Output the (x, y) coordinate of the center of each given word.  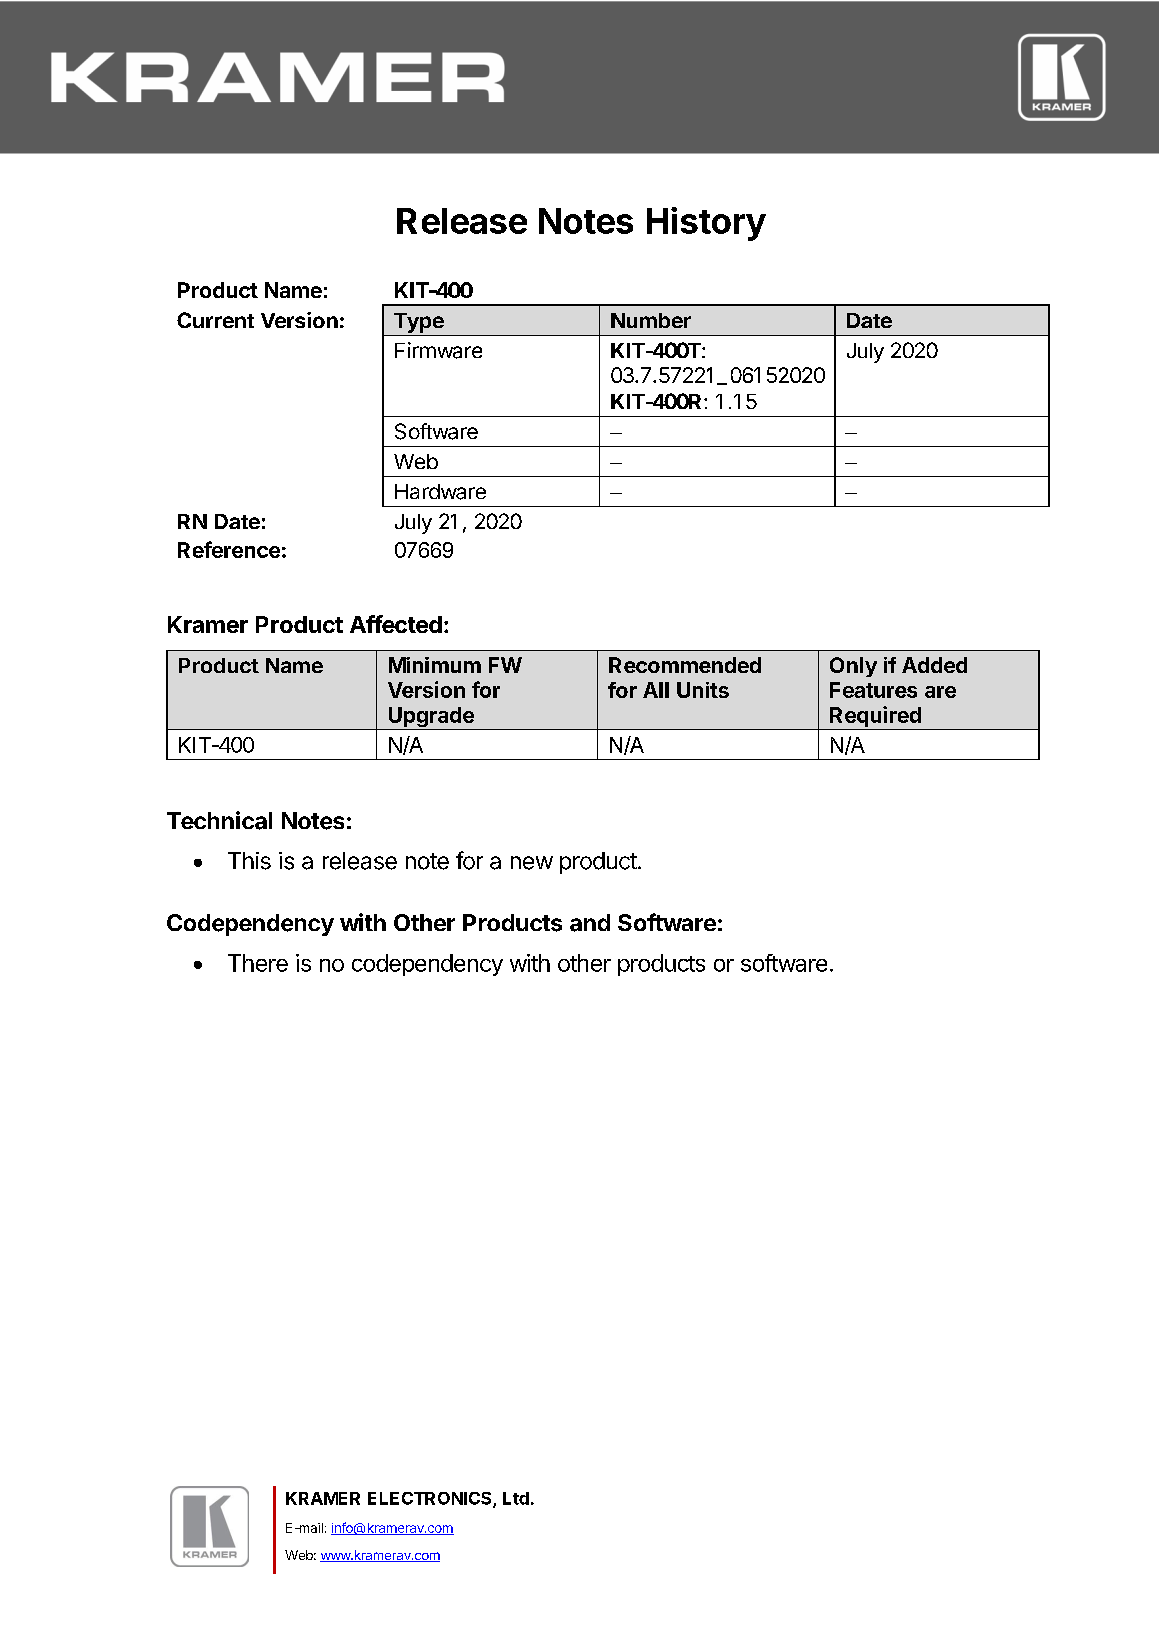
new (532, 863)
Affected (396, 624)
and (590, 923)
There (258, 963)
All (656, 690)
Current (215, 320)
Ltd (516, 1498)
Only (853, 667)
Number (651, 320)
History (706, 224)
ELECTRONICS (431, 1499)
